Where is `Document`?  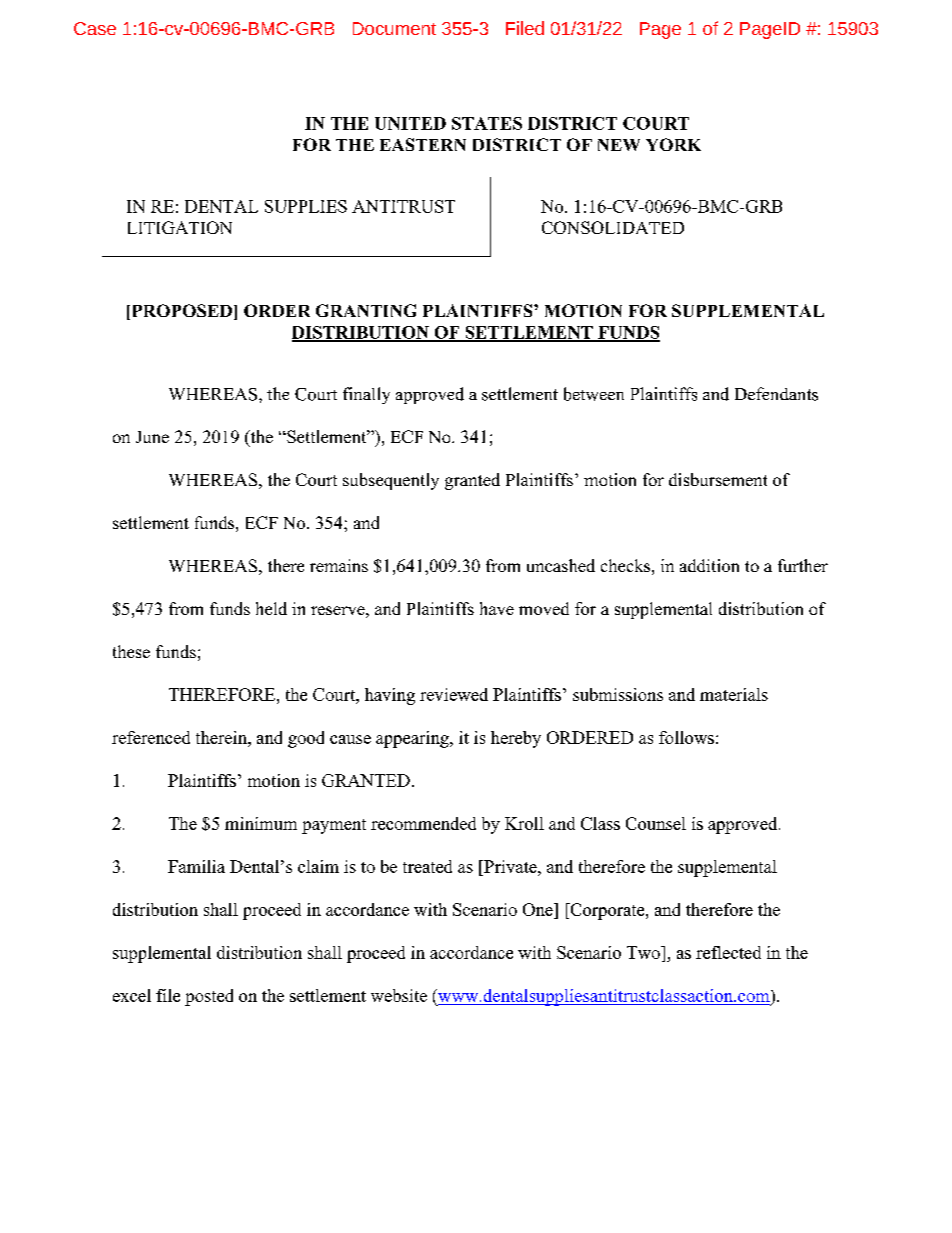 Document is located at coordinates (394, 28).
